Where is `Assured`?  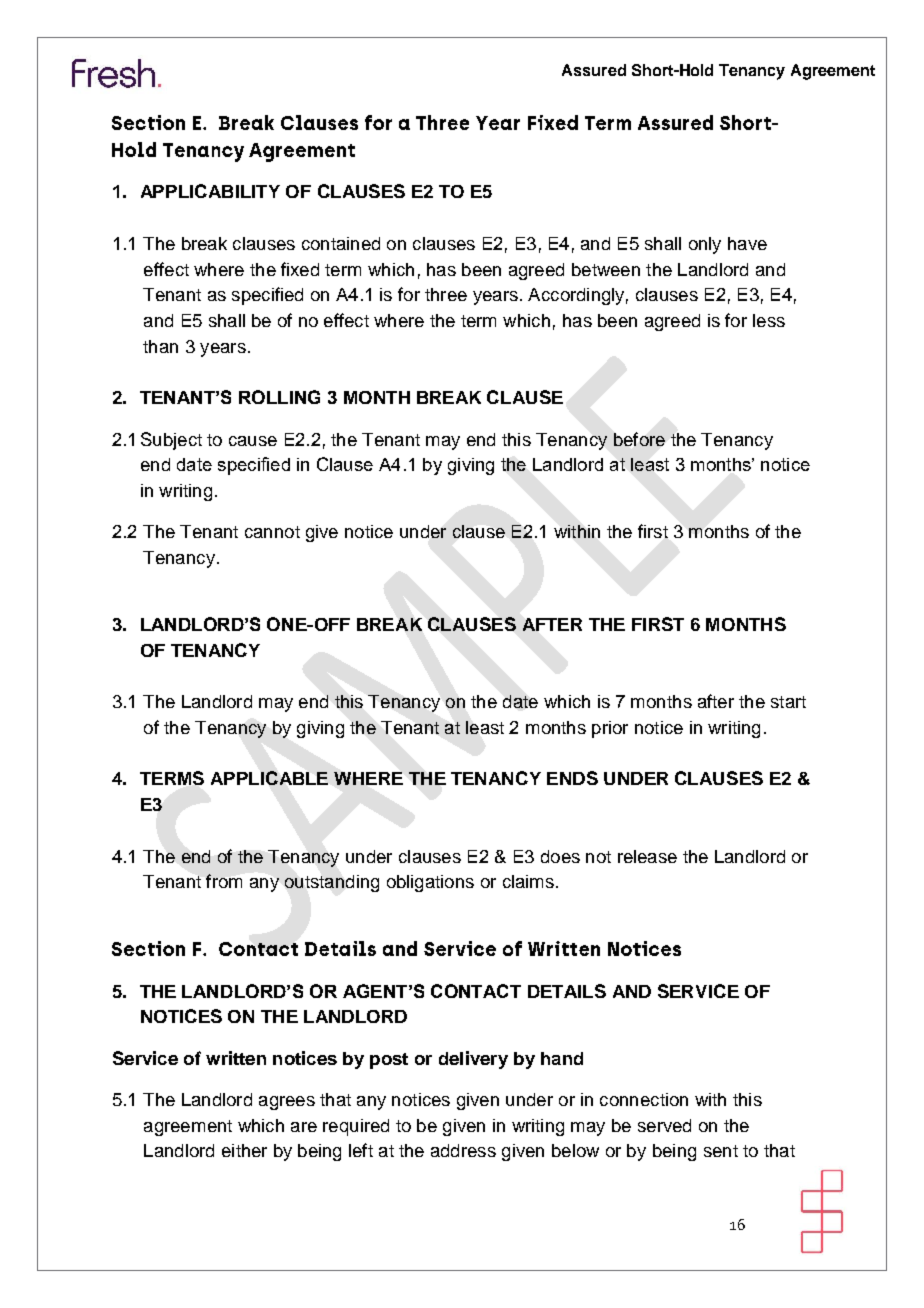
Assured is located at coordinates (594, 70).
